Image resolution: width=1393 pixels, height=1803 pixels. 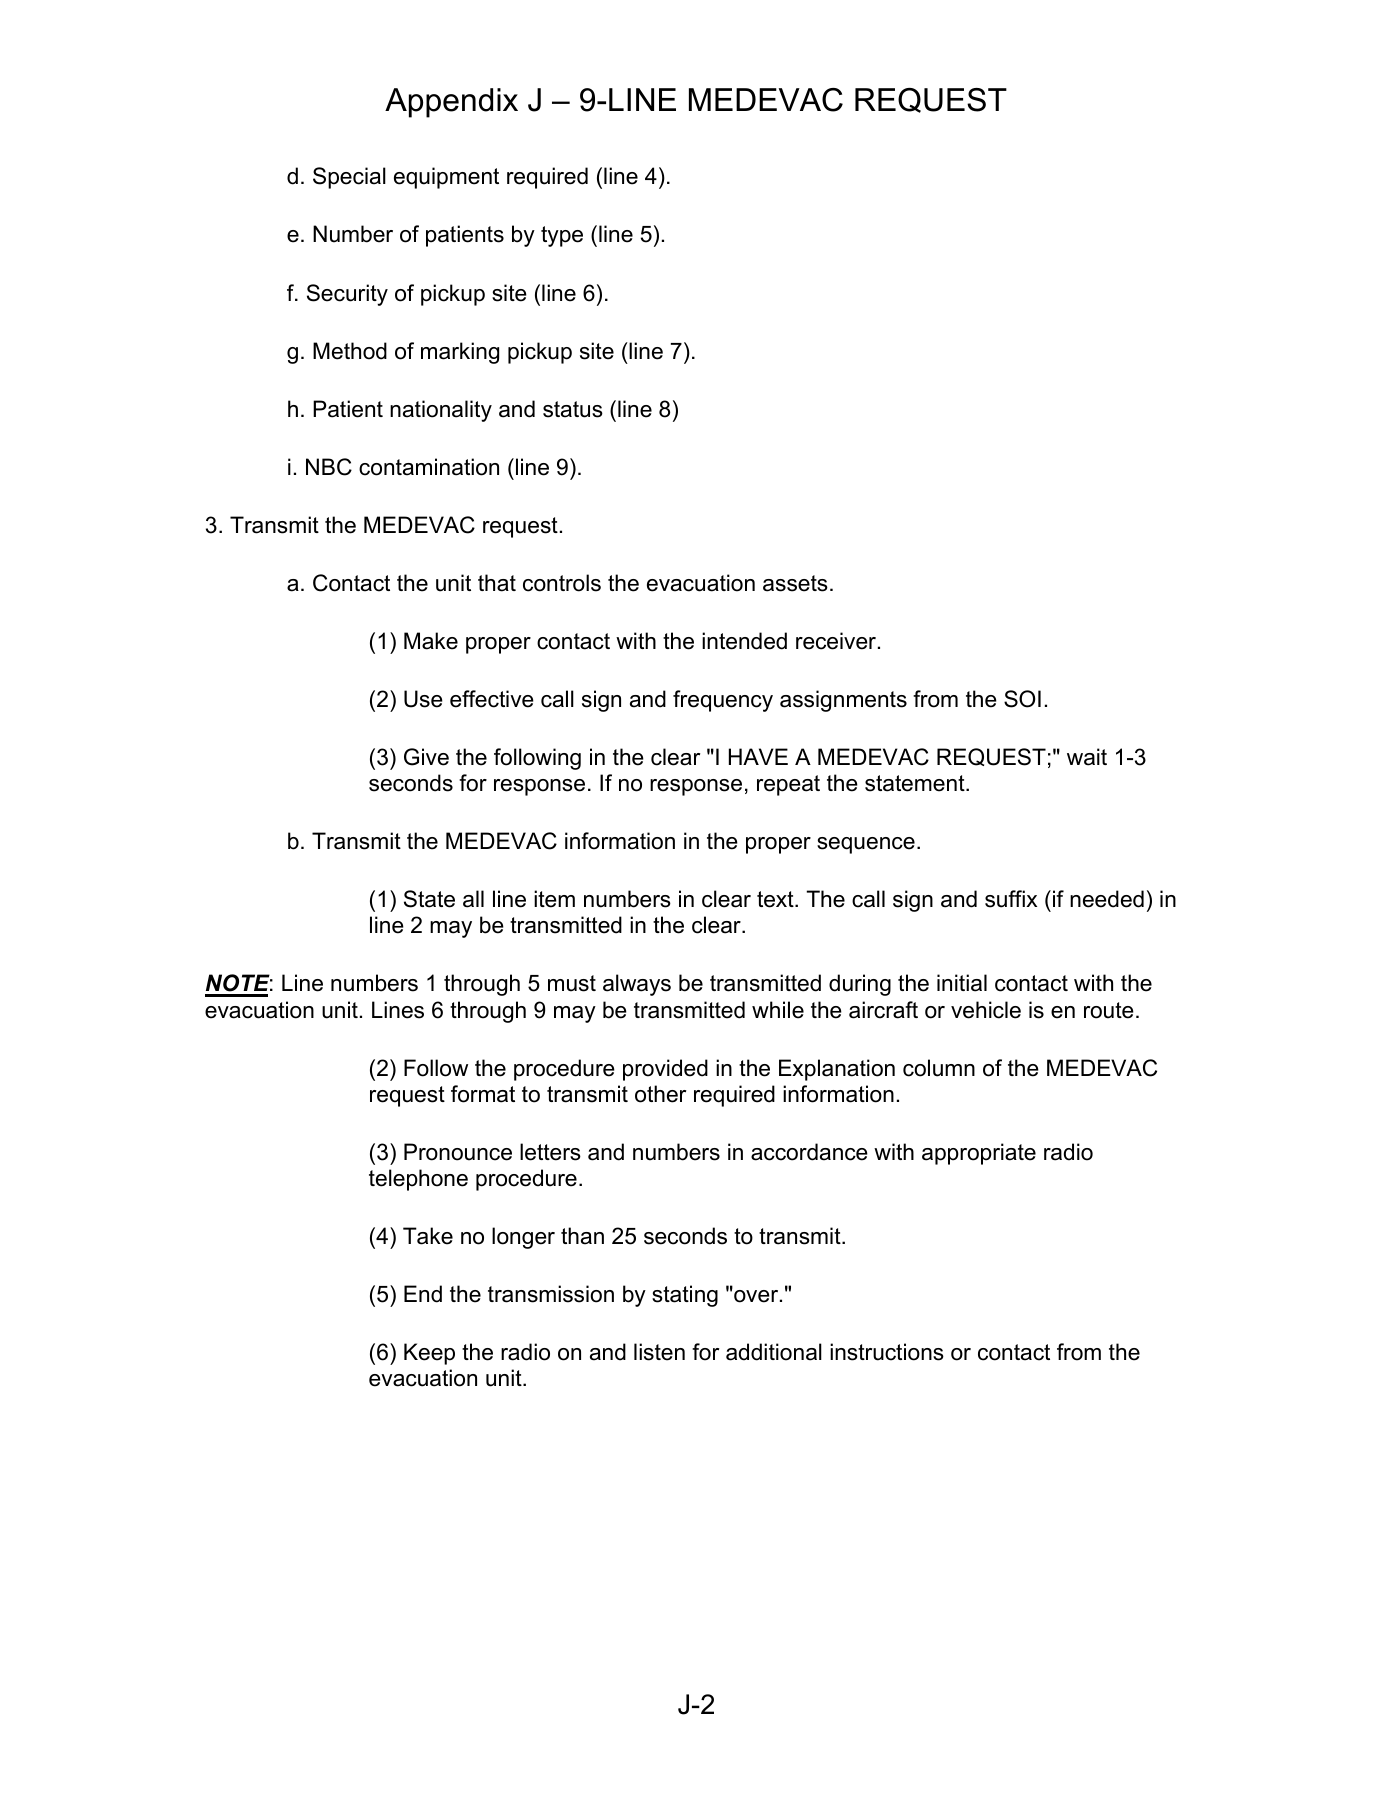 I want to click on frequency, so click(x=723, y=701).
